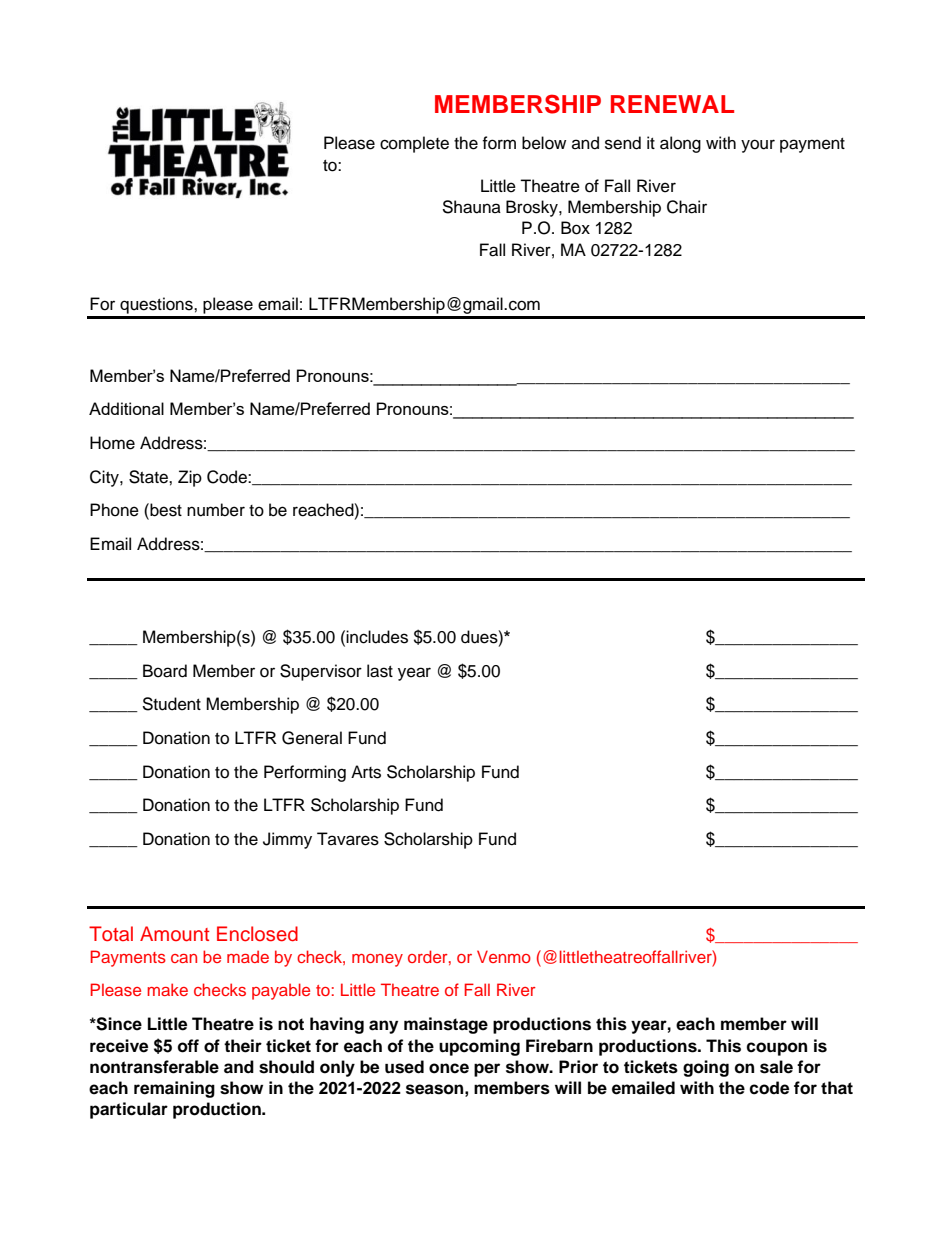 The image size is (952, 1233). I want to click on includes, so click(377, 637).
